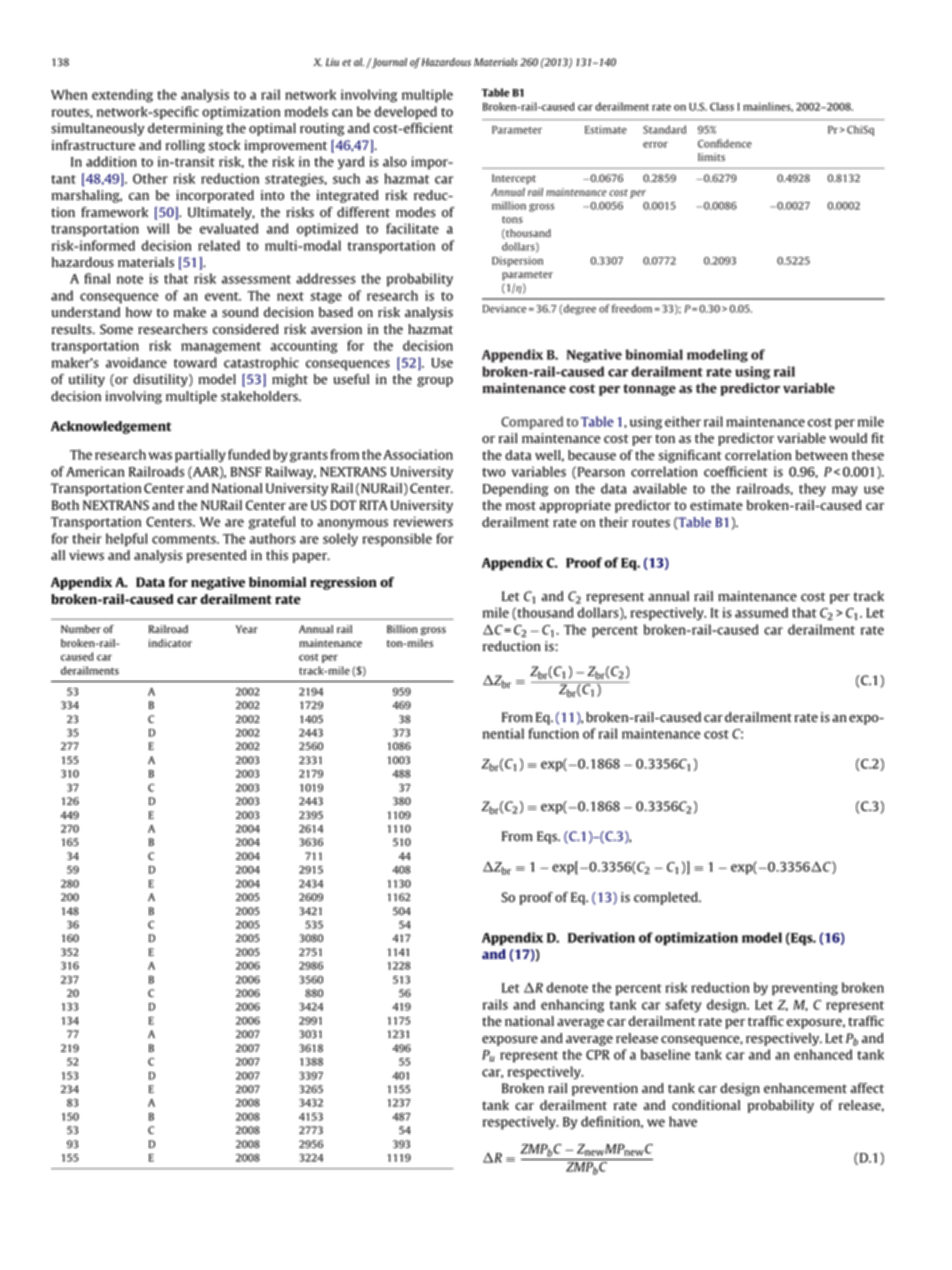 Image resolution: width=952 pixels, height=1270 pixels. I want to click on between, so click(822, 455).
